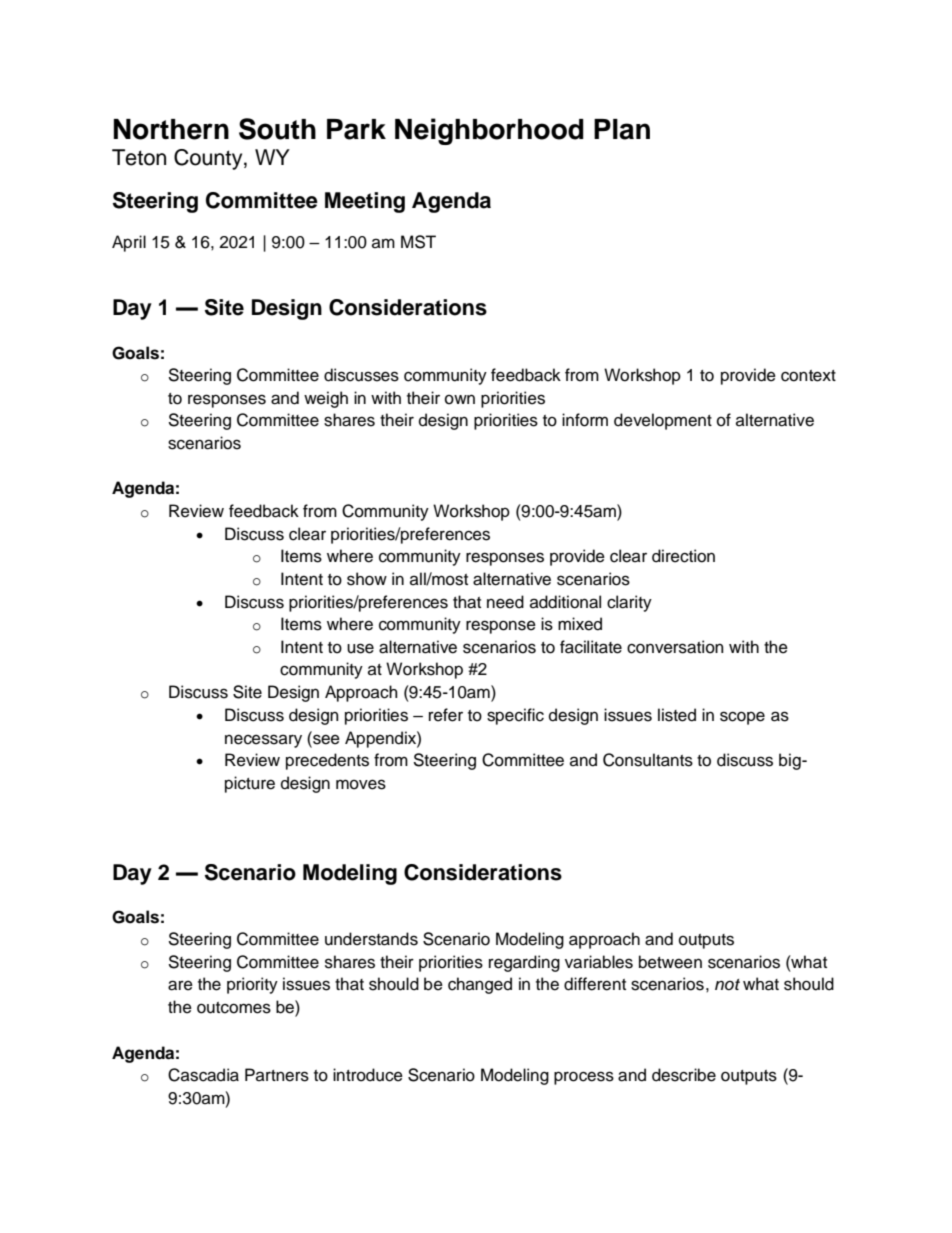 The width and height of the screenshot is (952, 1233). What do you see at coordinates (460, 399) in the screenshot?
I see `own` at bounding box center [460, 399].
